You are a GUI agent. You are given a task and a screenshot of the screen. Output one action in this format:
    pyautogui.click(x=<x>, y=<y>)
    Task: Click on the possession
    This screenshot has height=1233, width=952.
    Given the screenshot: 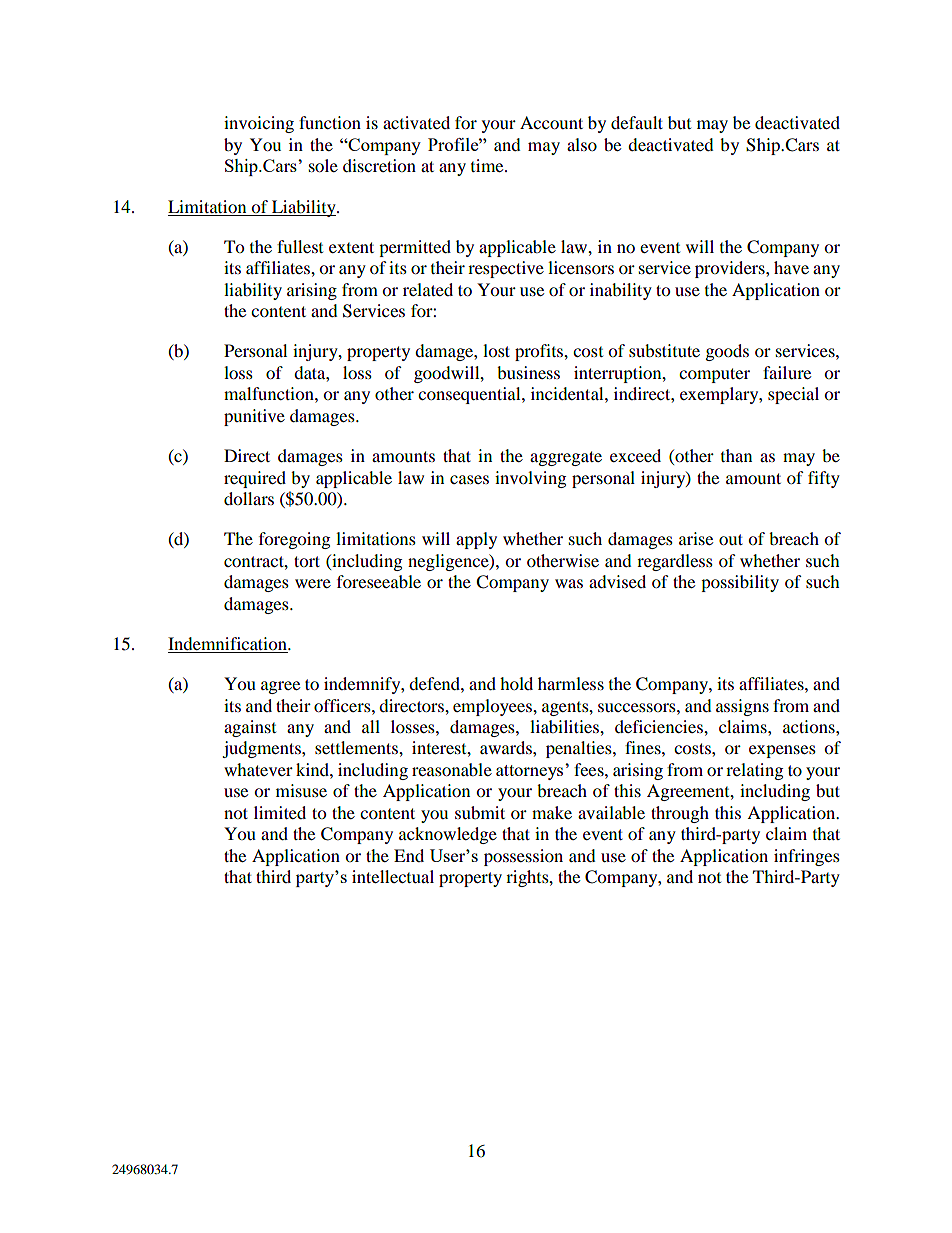 What is the action you would take?
    pyautogui.click(x=523, y=857)
